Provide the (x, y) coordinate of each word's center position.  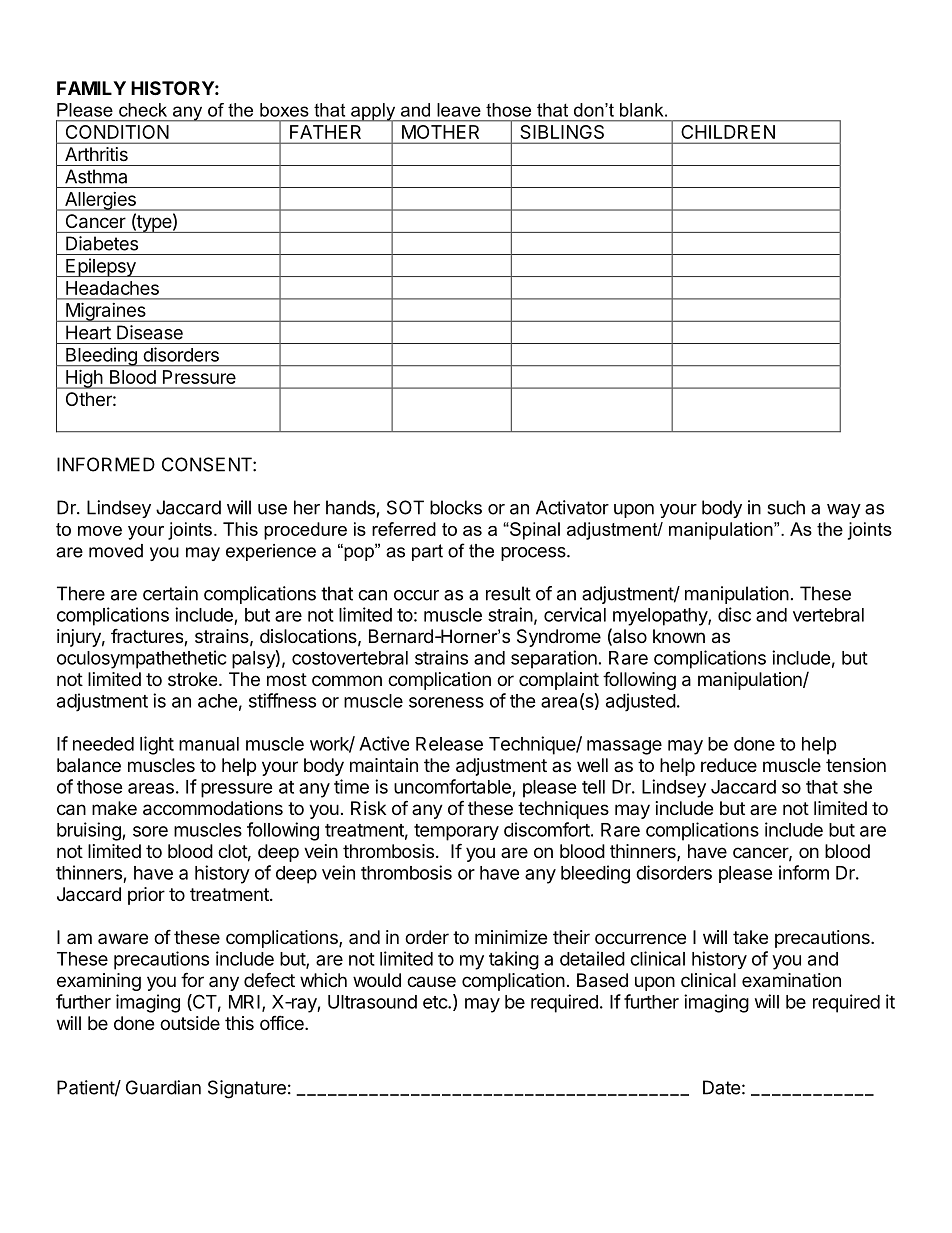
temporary (456, 832)
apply (373, 113)
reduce (729, 765)
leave (459, 110)
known (679, 636)
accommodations (213, 808)
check (143, 110)
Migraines (106, 312)
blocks (456, 507)
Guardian (163, 1087)
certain (170, 593)
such (786, 507)
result (508, 593)
